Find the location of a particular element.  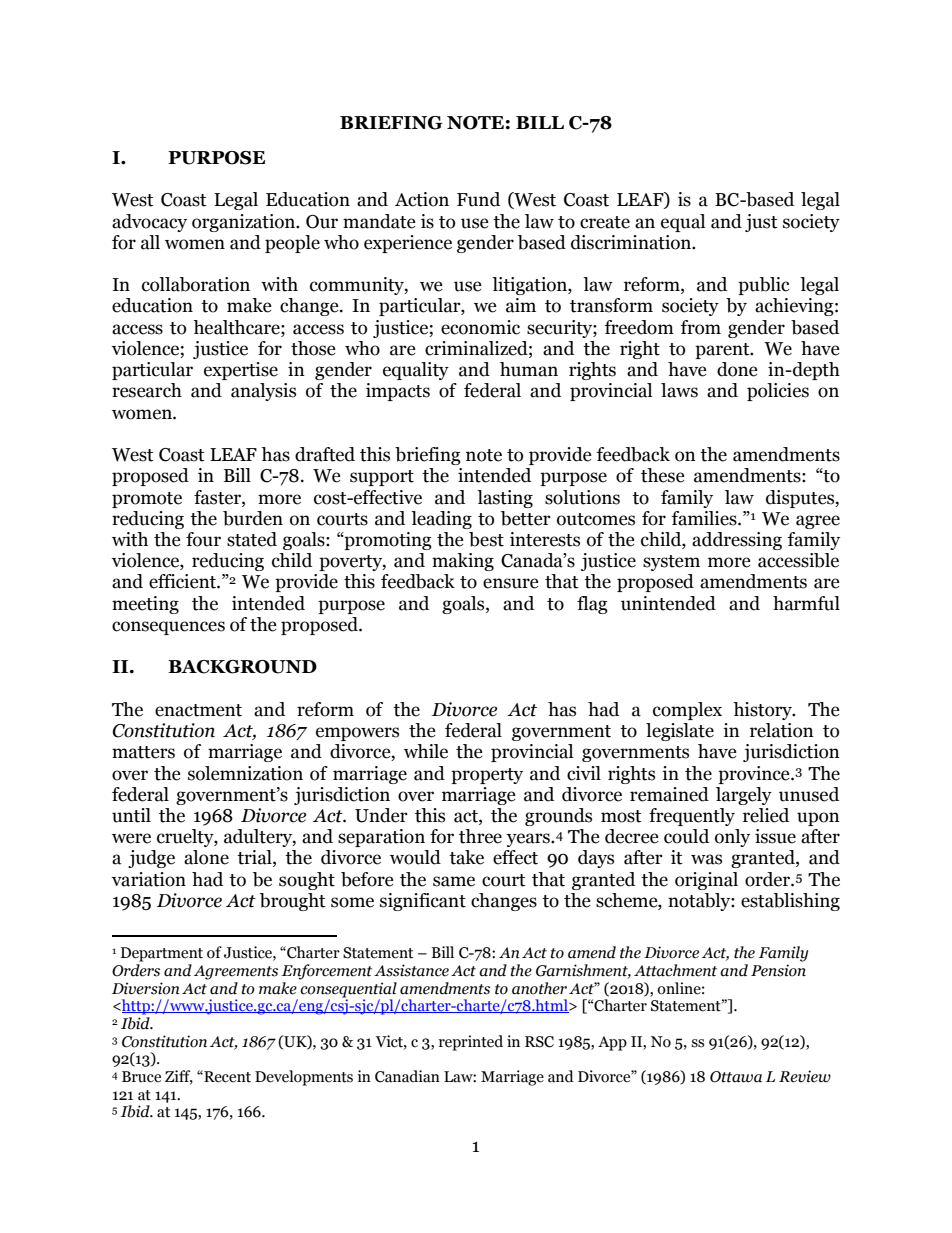

Fund is located at coordinates (478, 199).
